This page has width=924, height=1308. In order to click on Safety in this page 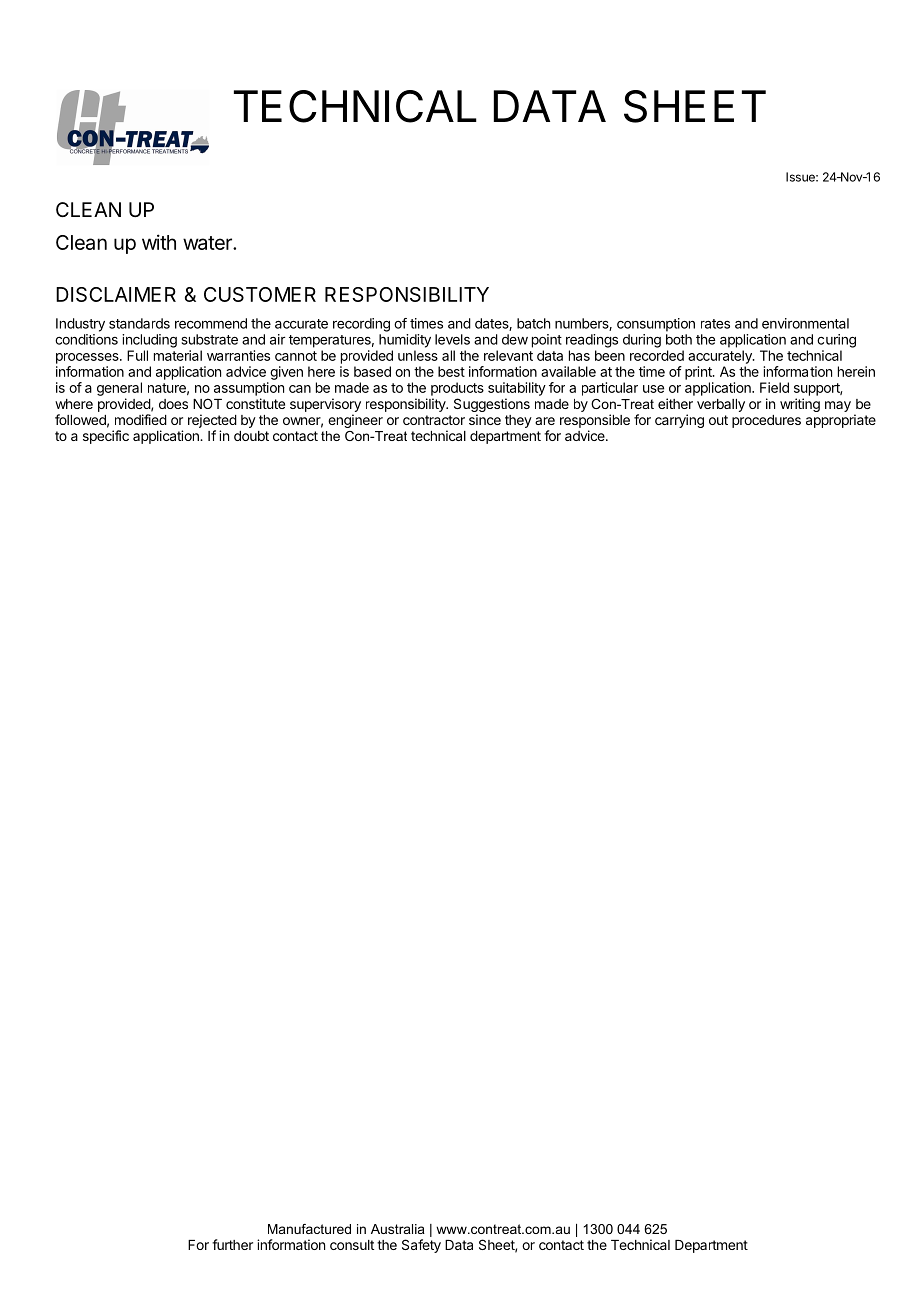, I will do `click(421, 1246)`.
